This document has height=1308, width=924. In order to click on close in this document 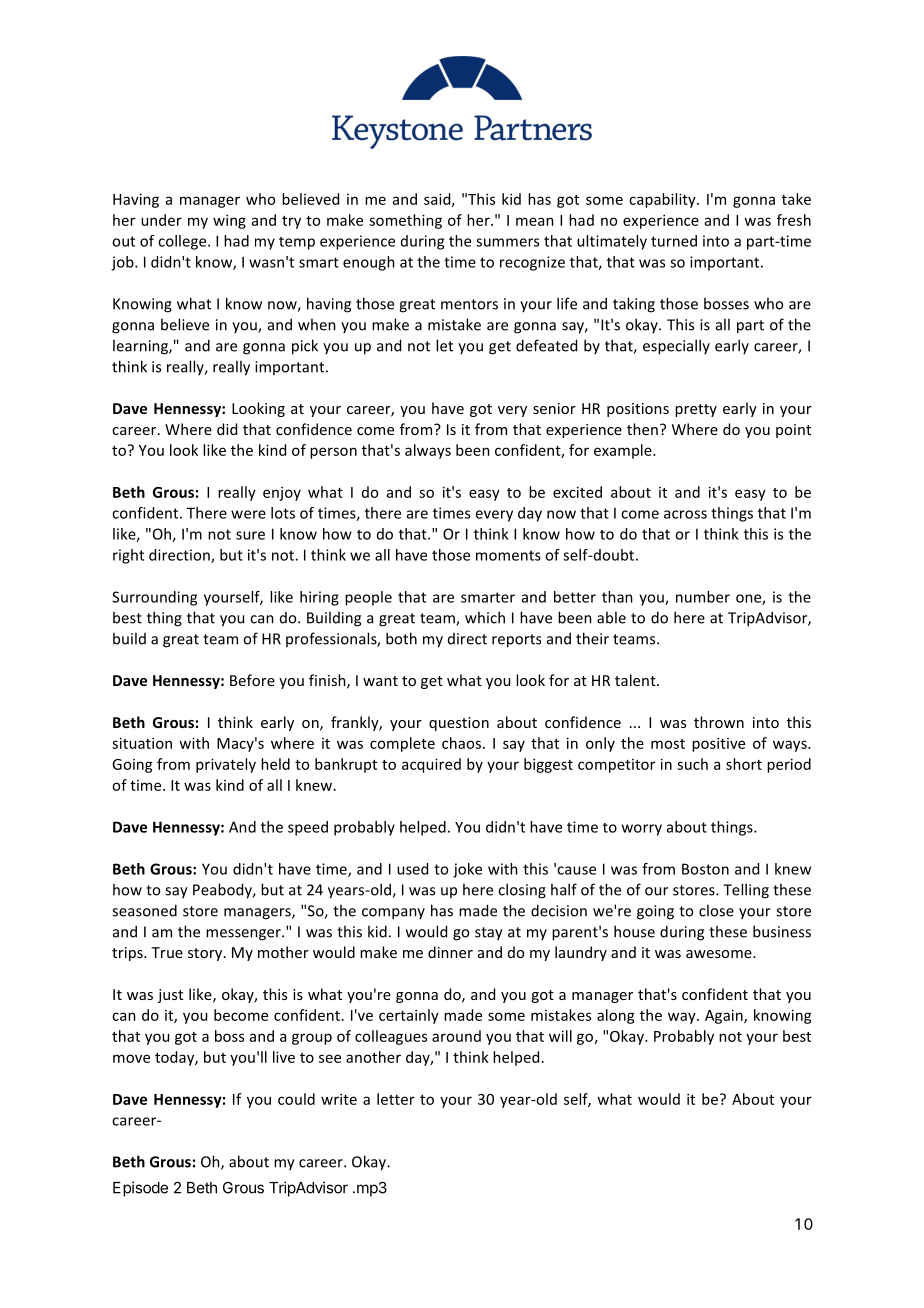, I will do `click(716, 910)`.
